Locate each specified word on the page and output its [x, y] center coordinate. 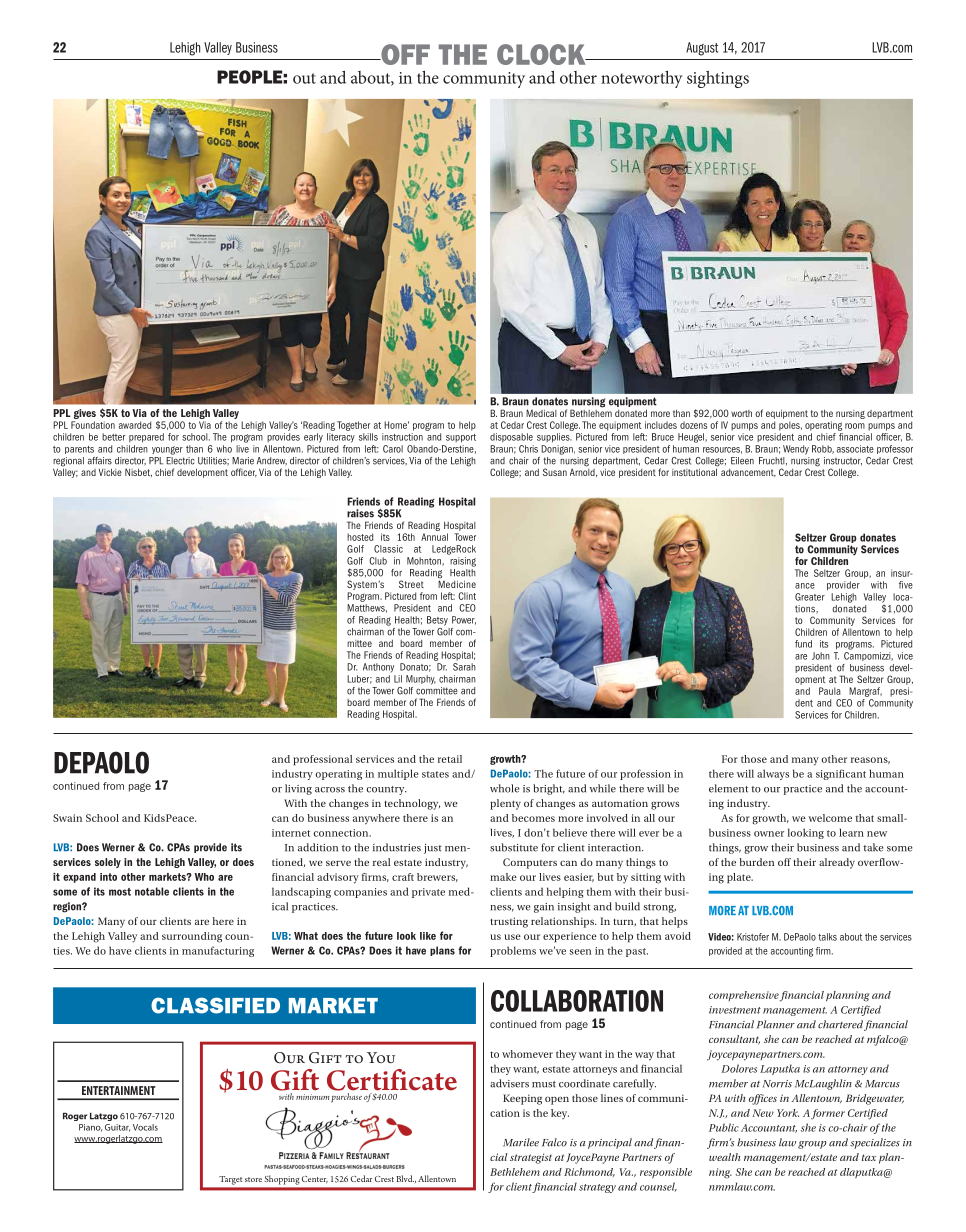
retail [450, 759]
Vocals [145, 1127]
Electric [180, 459]
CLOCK [542, 54]
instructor [843, 461]
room [855, 426]
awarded [135, 425]
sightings [718, 79]
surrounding [192, 937]
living [298, 789]
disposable [511, 437]
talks [827, 937]
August [702, 49]
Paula [830, 691]
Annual [434, 537]
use [512, 937]
